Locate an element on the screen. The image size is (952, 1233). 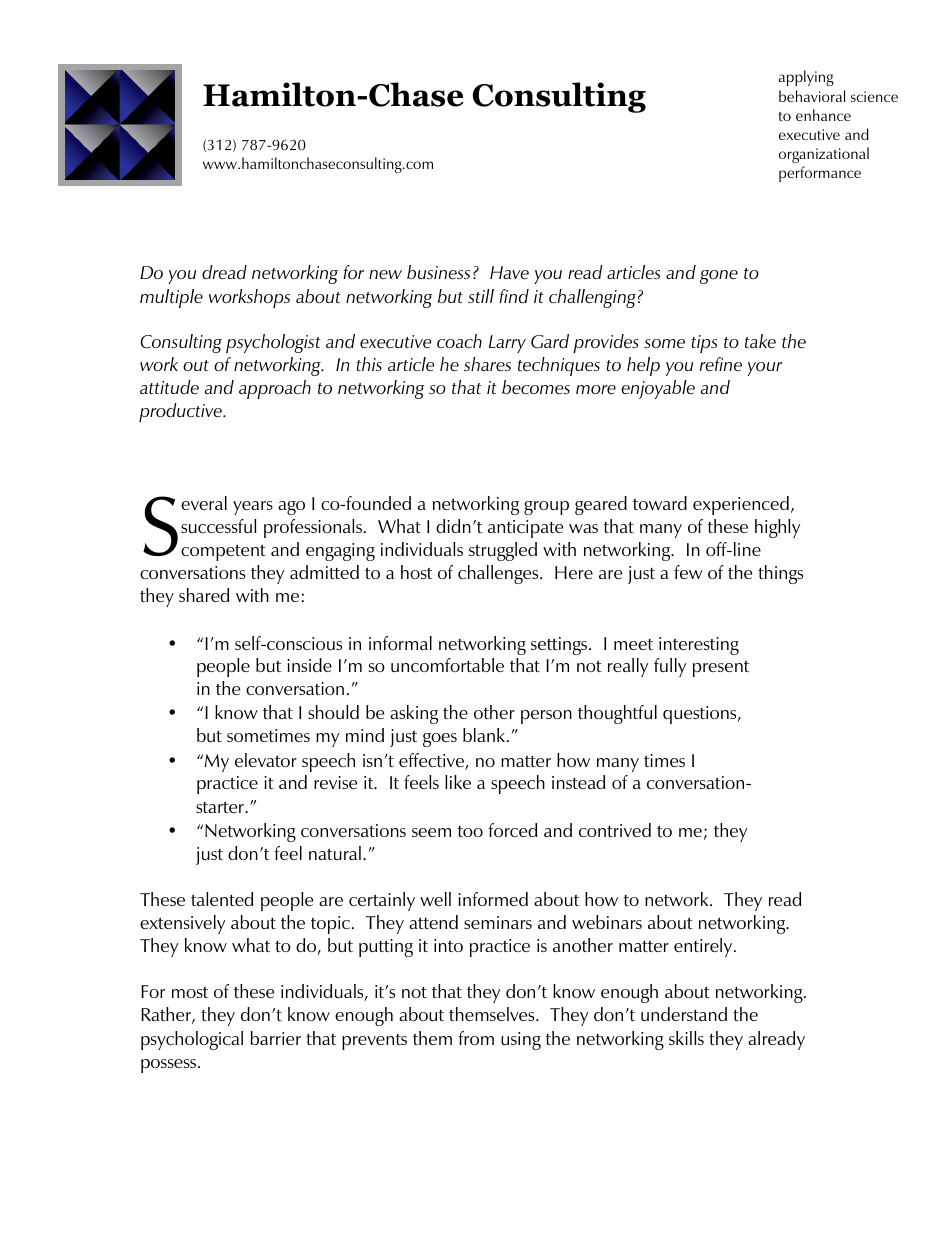
things is located at coordinates (780, 574).
